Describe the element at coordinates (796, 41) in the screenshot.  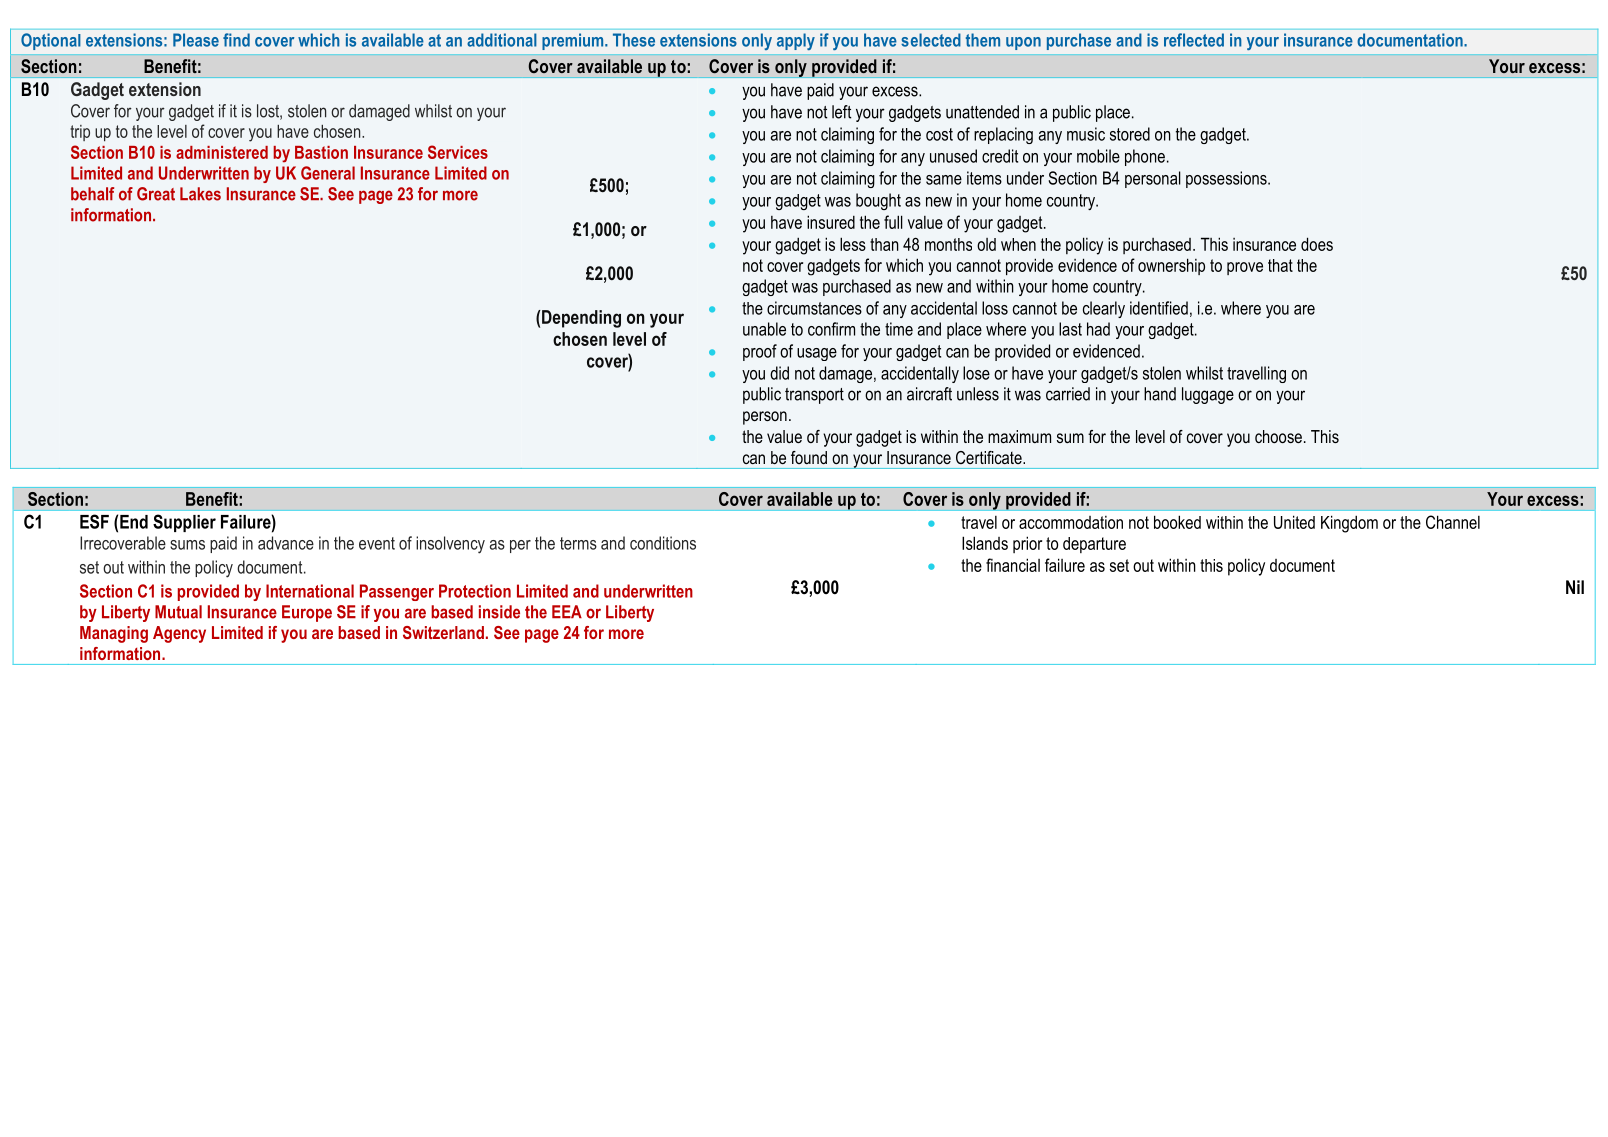
I see `apply` at that location.
